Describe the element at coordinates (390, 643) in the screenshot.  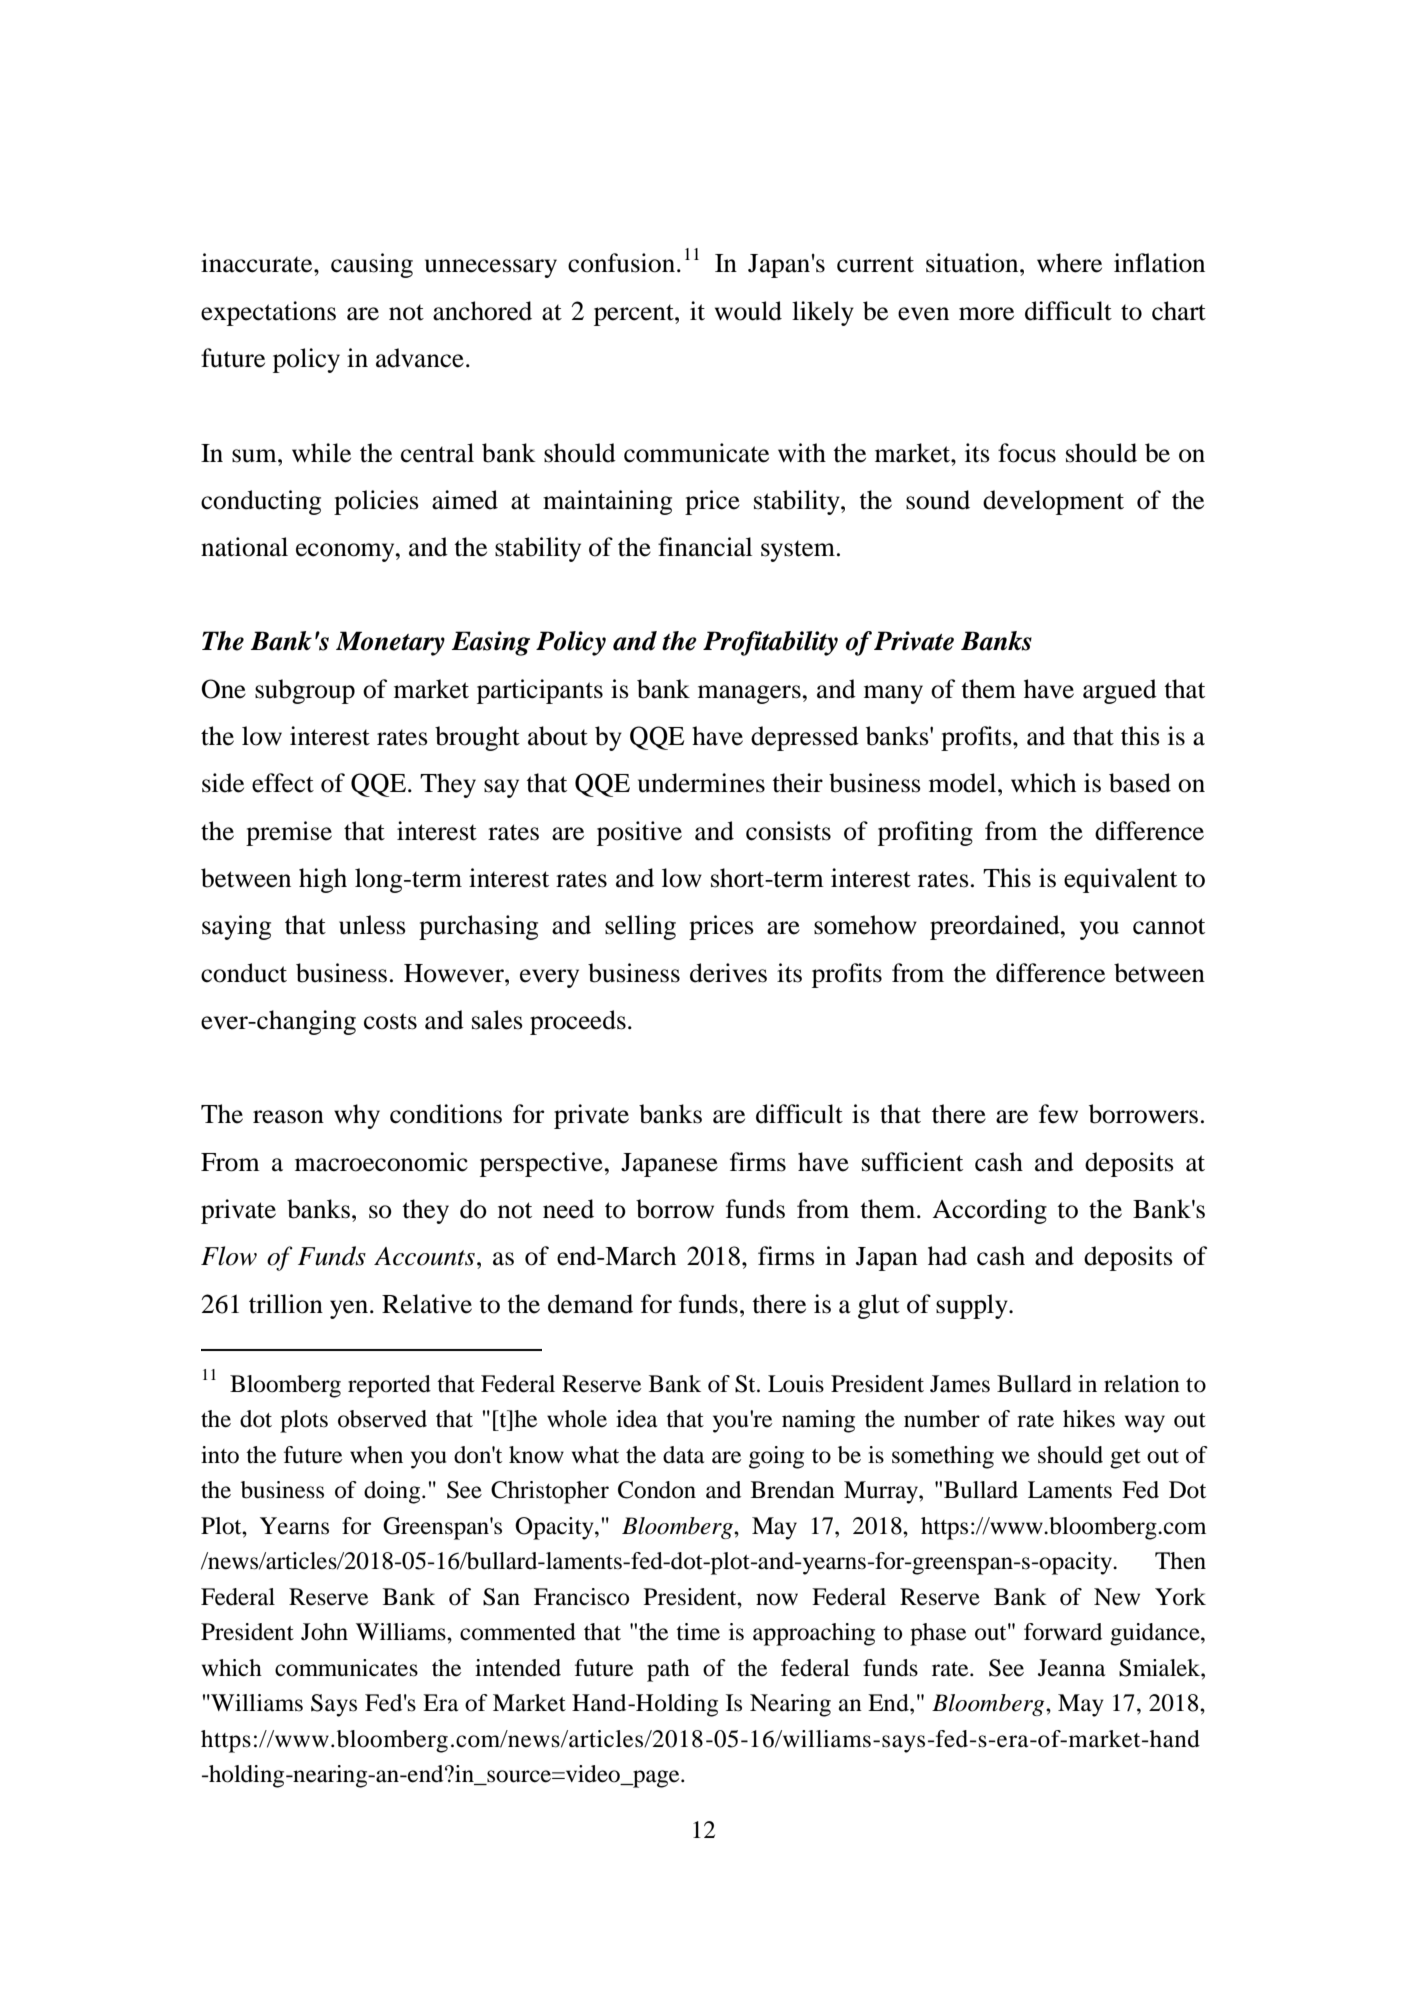
I see `Monetary` at that location.
